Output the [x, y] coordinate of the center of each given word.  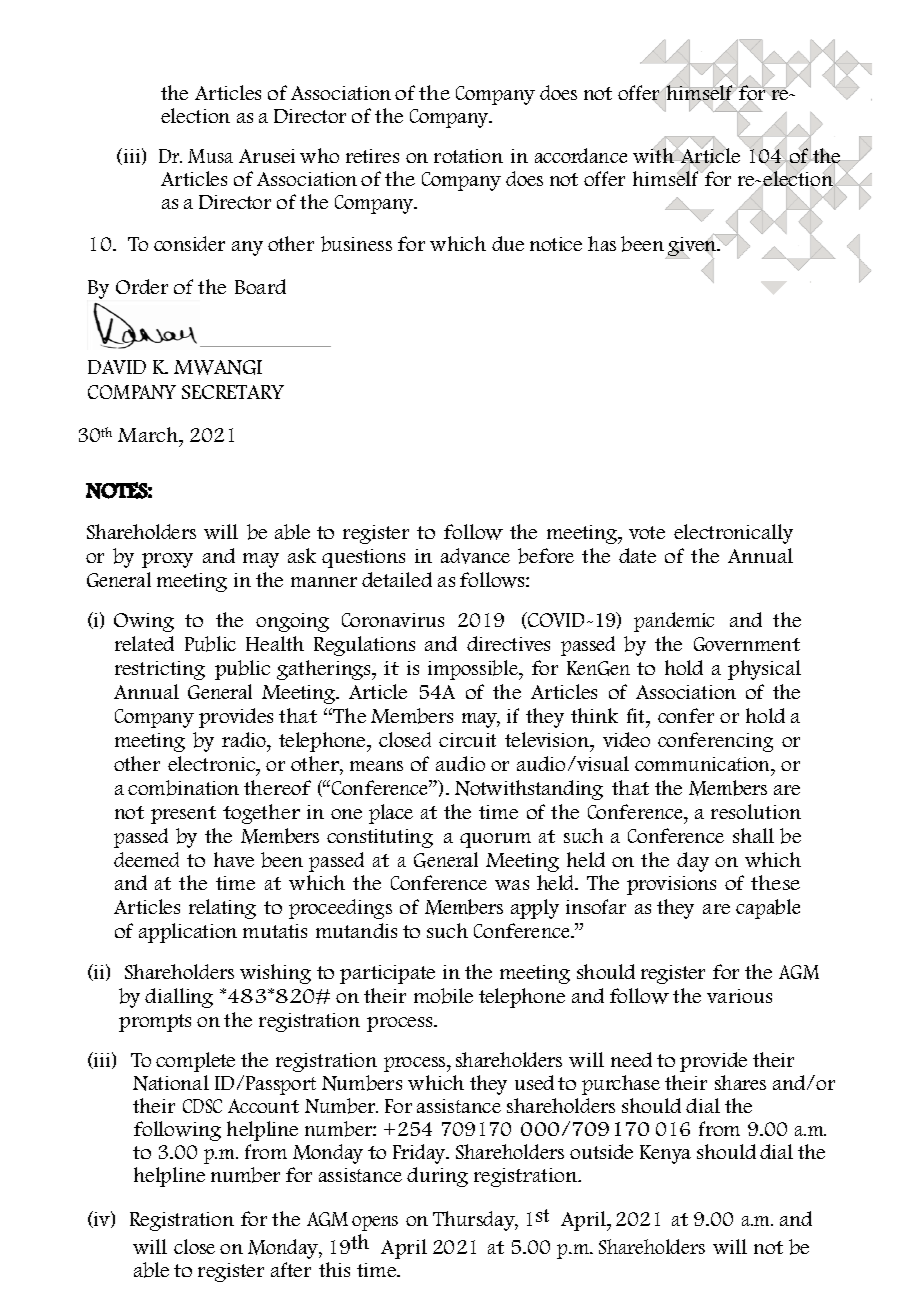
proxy [167, 560]
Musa [210, 156]
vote [647, 532]
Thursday [475, 1221]
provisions [671, 885]
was [512, 885]
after [291, 1269]
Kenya [665, 1154]
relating [222, 909]
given [692, 247]
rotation [468, 156]
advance [475, 556]
